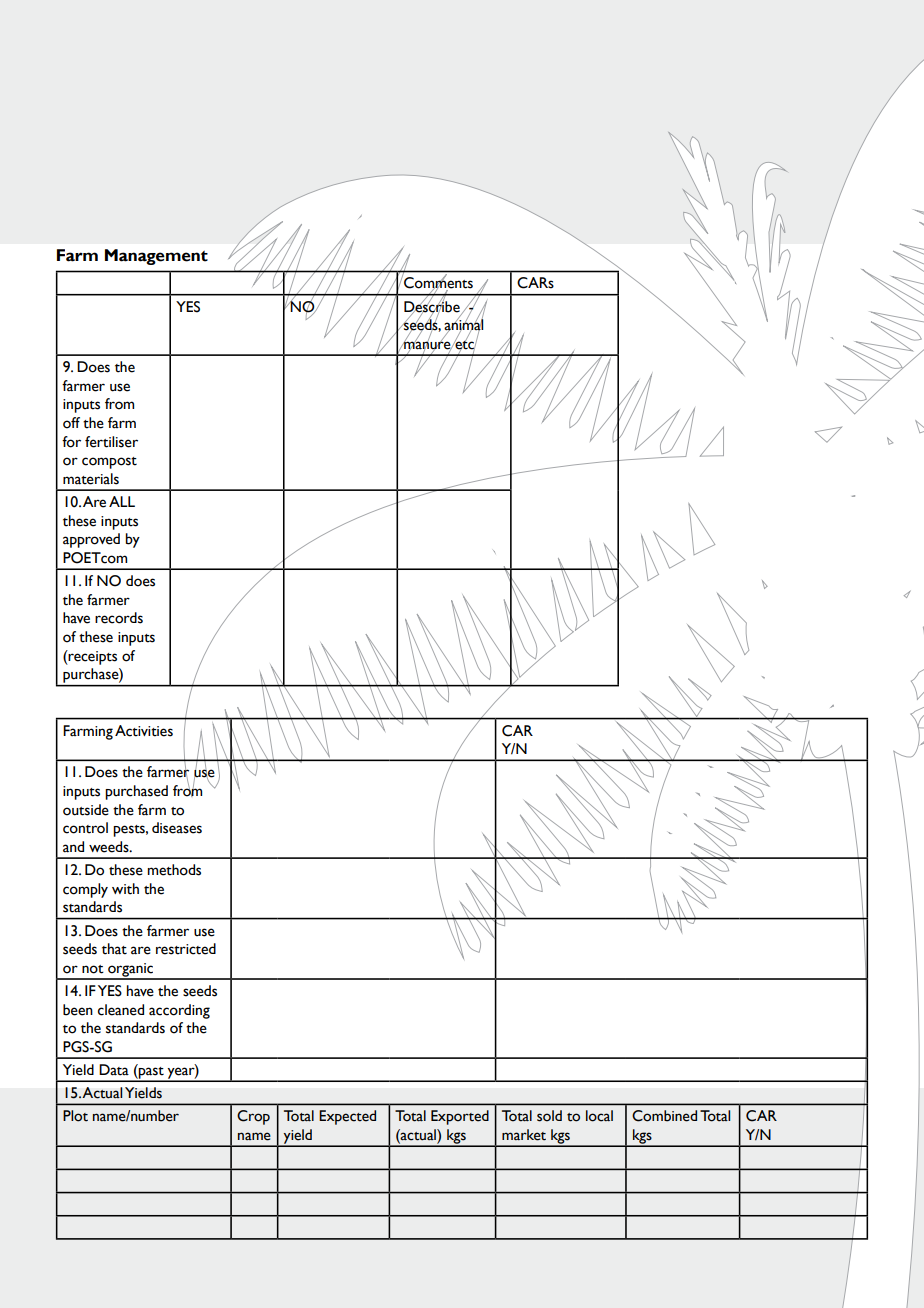 This image has height=1308, width=924. Describe the element at coordinates (347, 1117) in the image. I see `Expected` at that location.
